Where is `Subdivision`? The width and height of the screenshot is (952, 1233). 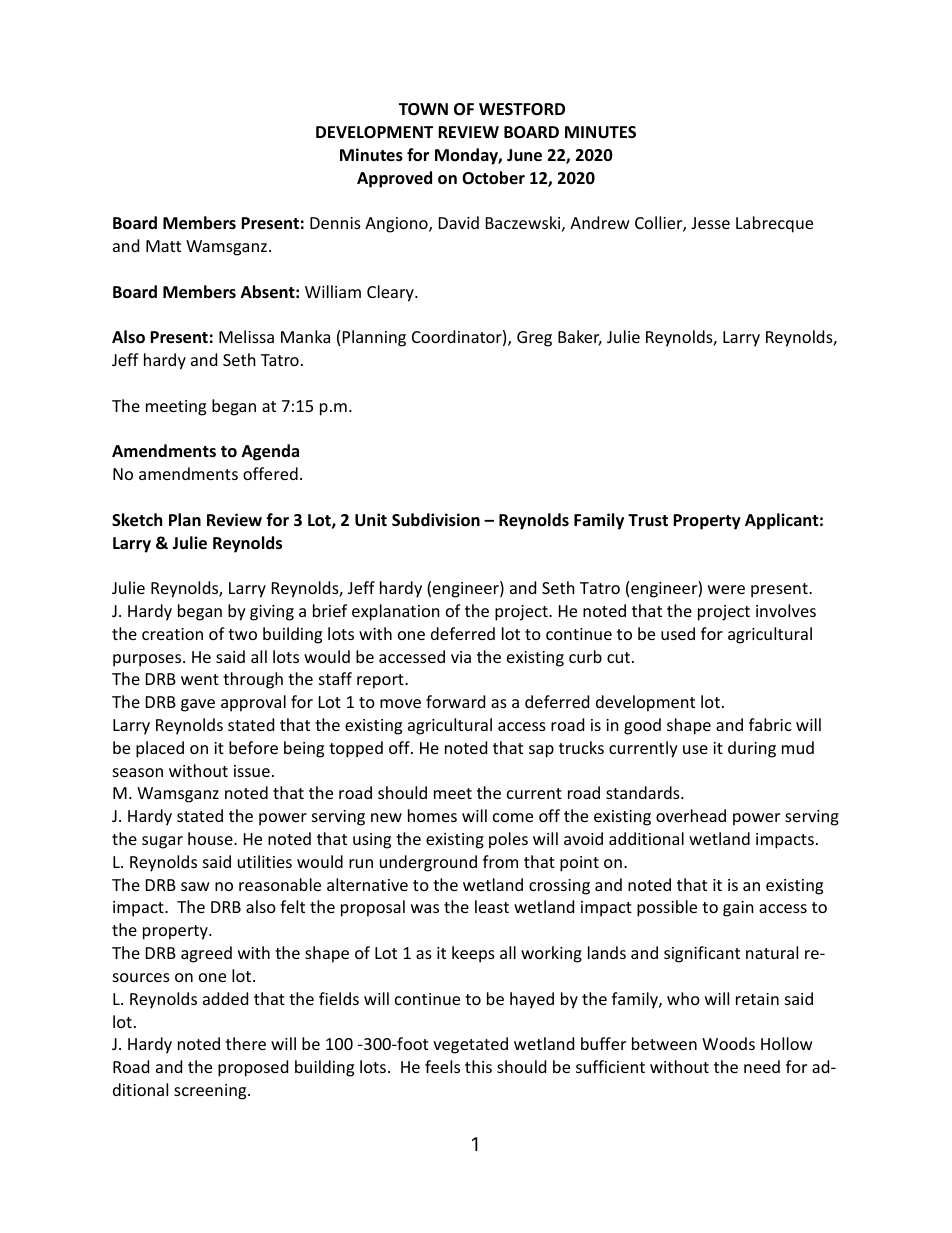
Subdivision is located at coordinates (436, 520).
